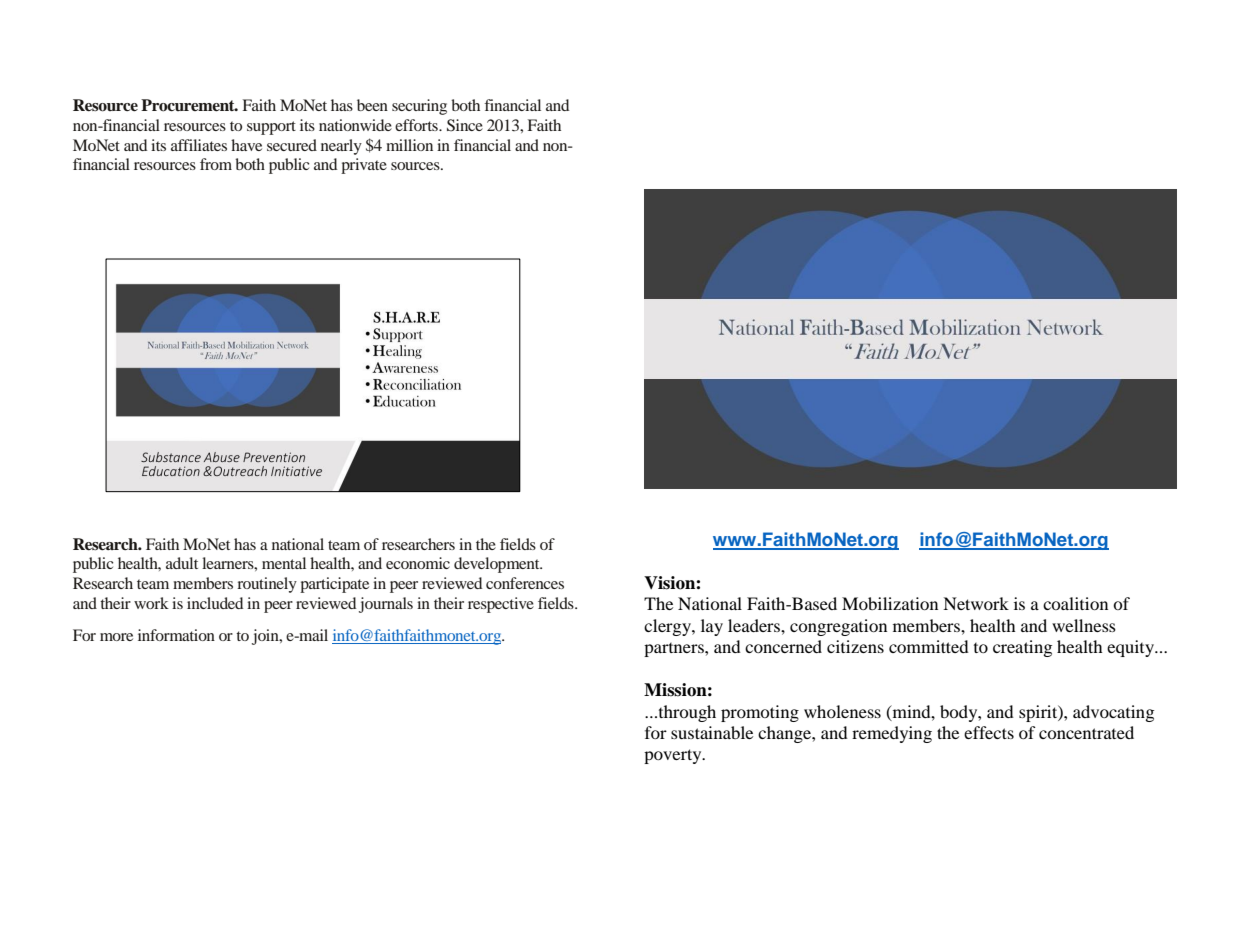 The image size is (1233, 952). Describe the element at coordinates (498, 565) in the screenshot. I see `development` at that location.
